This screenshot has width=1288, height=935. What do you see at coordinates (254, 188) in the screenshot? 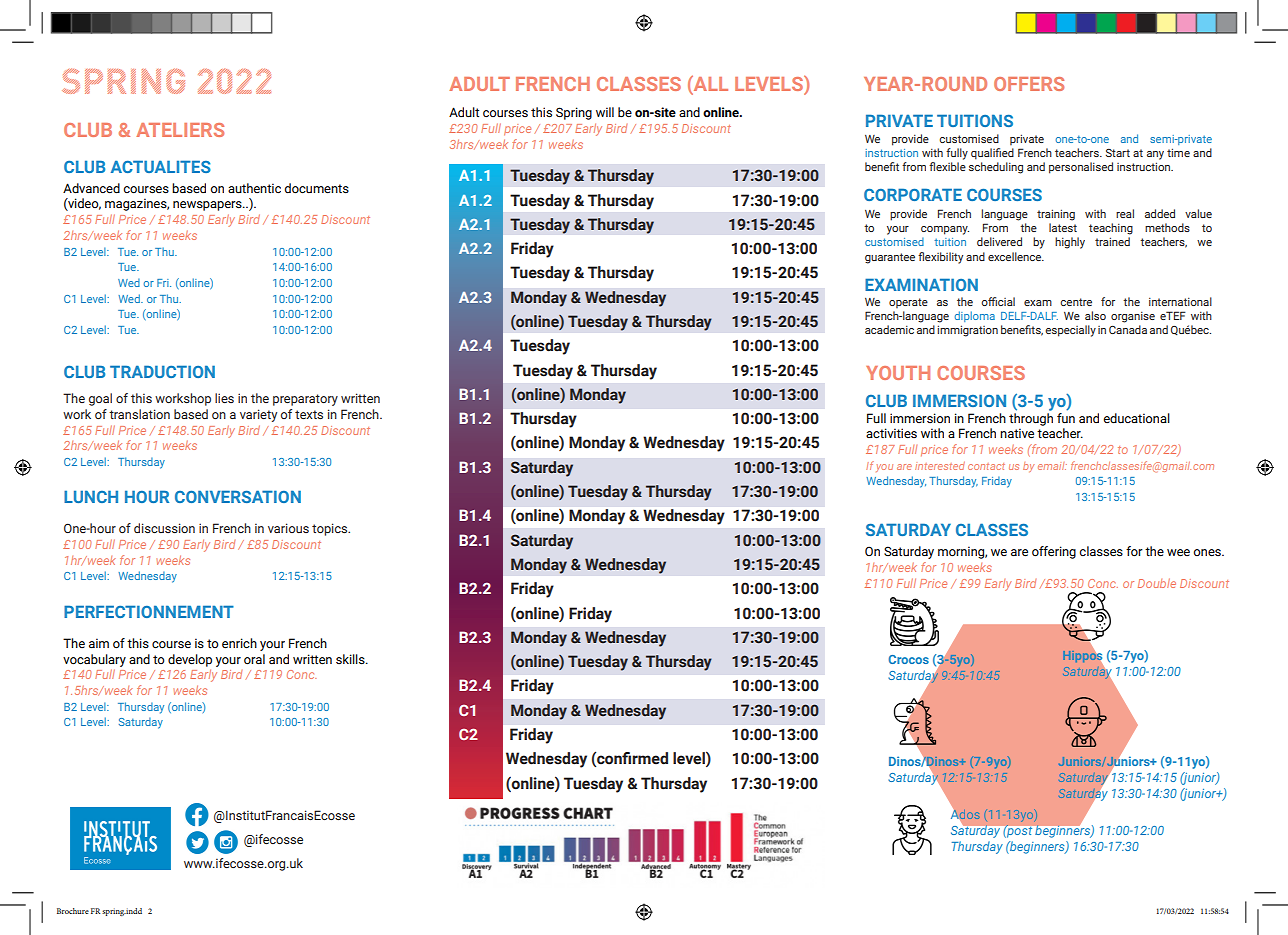
I see `authentic` at bounding box center [254, 188].
